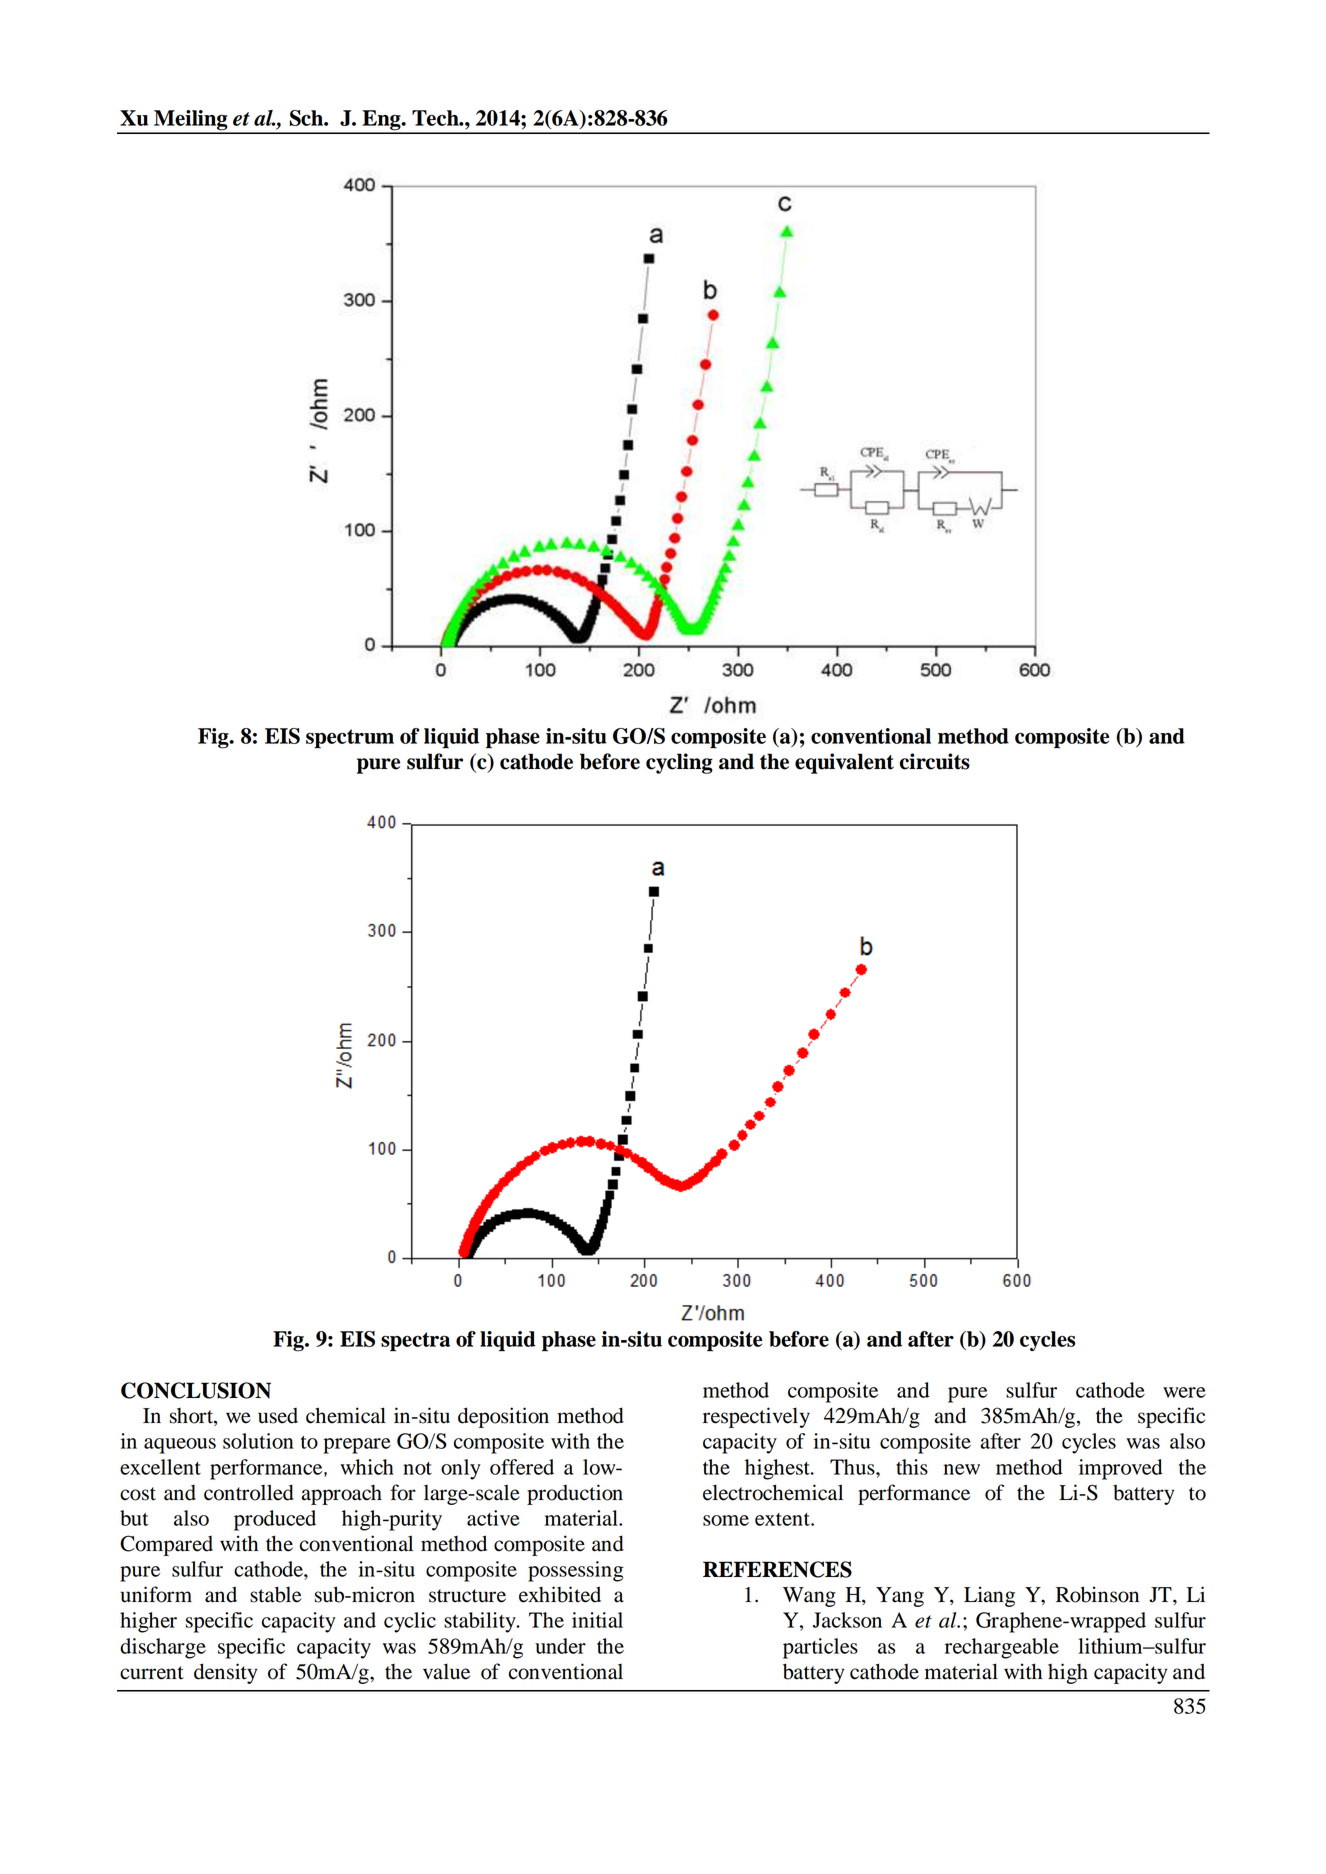 This document has height=1874, width=1326. I want to click on were, so click(1184, 1392).
